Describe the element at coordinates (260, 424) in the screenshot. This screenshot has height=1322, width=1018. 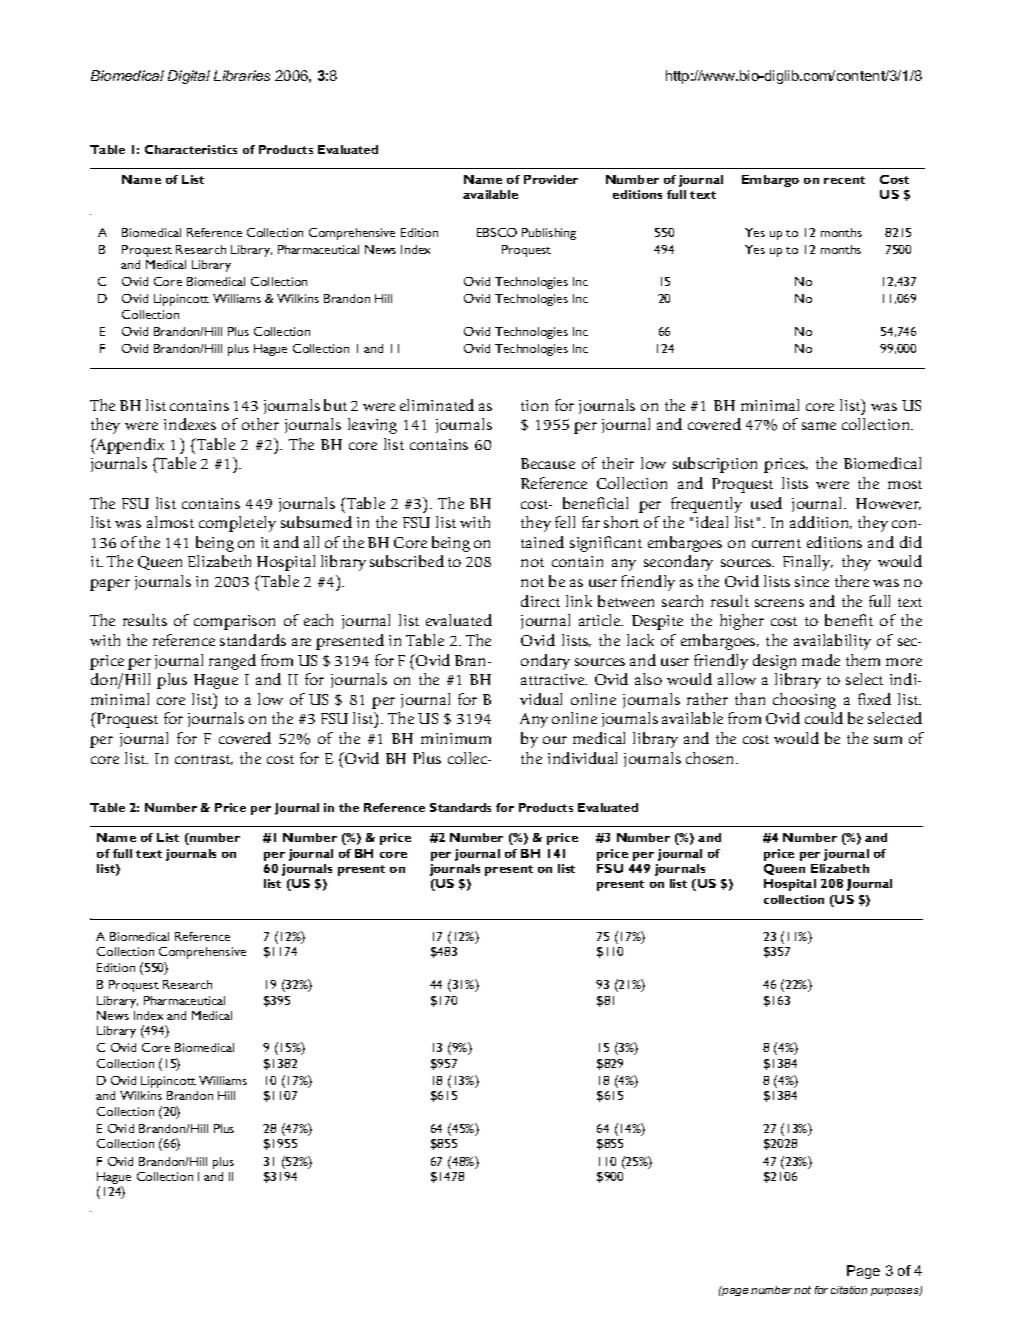
I see `other` at that location.
